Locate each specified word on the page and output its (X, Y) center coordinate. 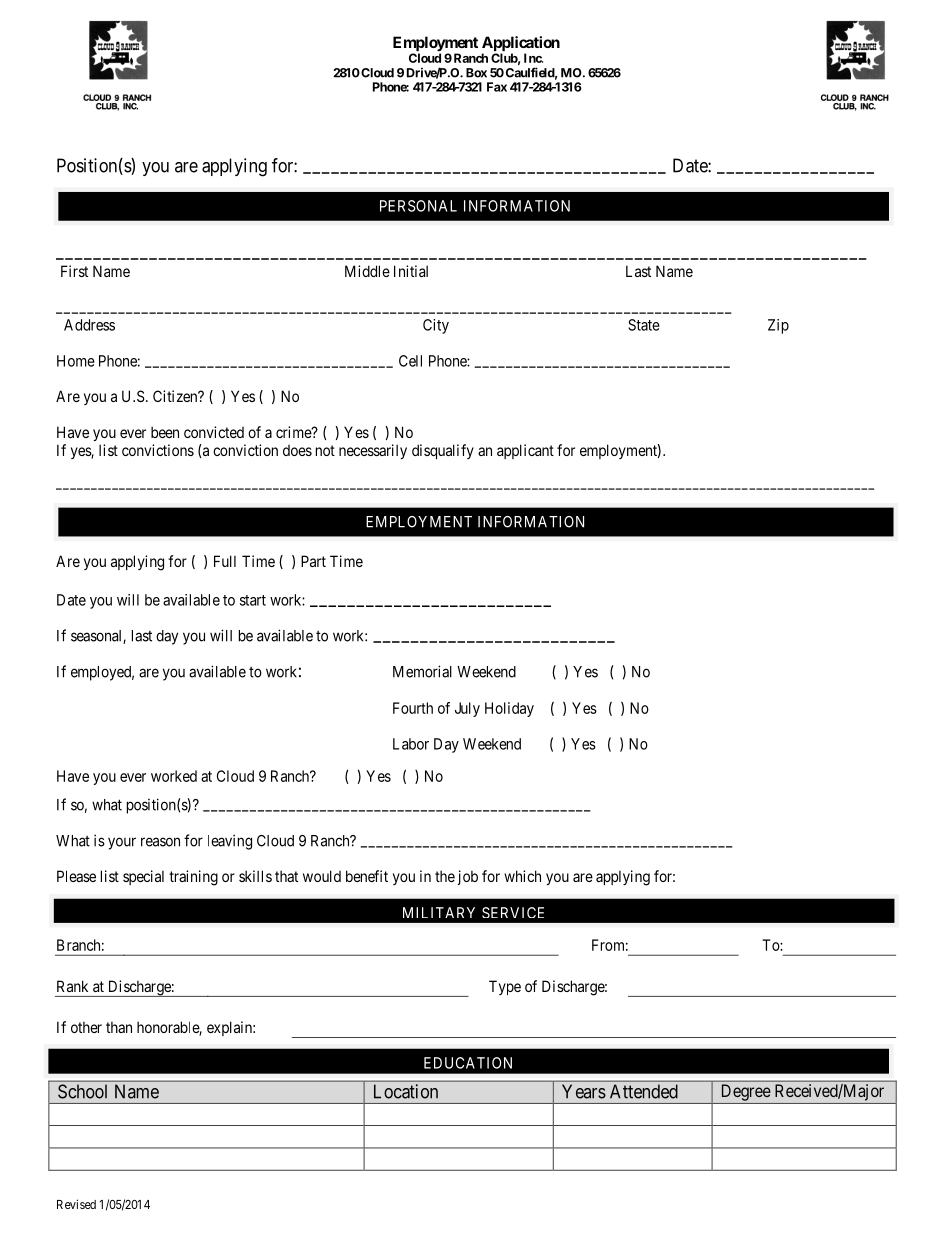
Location (406, 1091)
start (253, 600)
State (644, 325)
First (74, 271)
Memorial (422, 671)
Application (521, 45)
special (143, 877)
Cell (410, 361)
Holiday (509, 709)
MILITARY (439, 912)
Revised (76, 1204)
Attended (644, 1091)
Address (89, 325)
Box (476, 73)
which (522, 876)
